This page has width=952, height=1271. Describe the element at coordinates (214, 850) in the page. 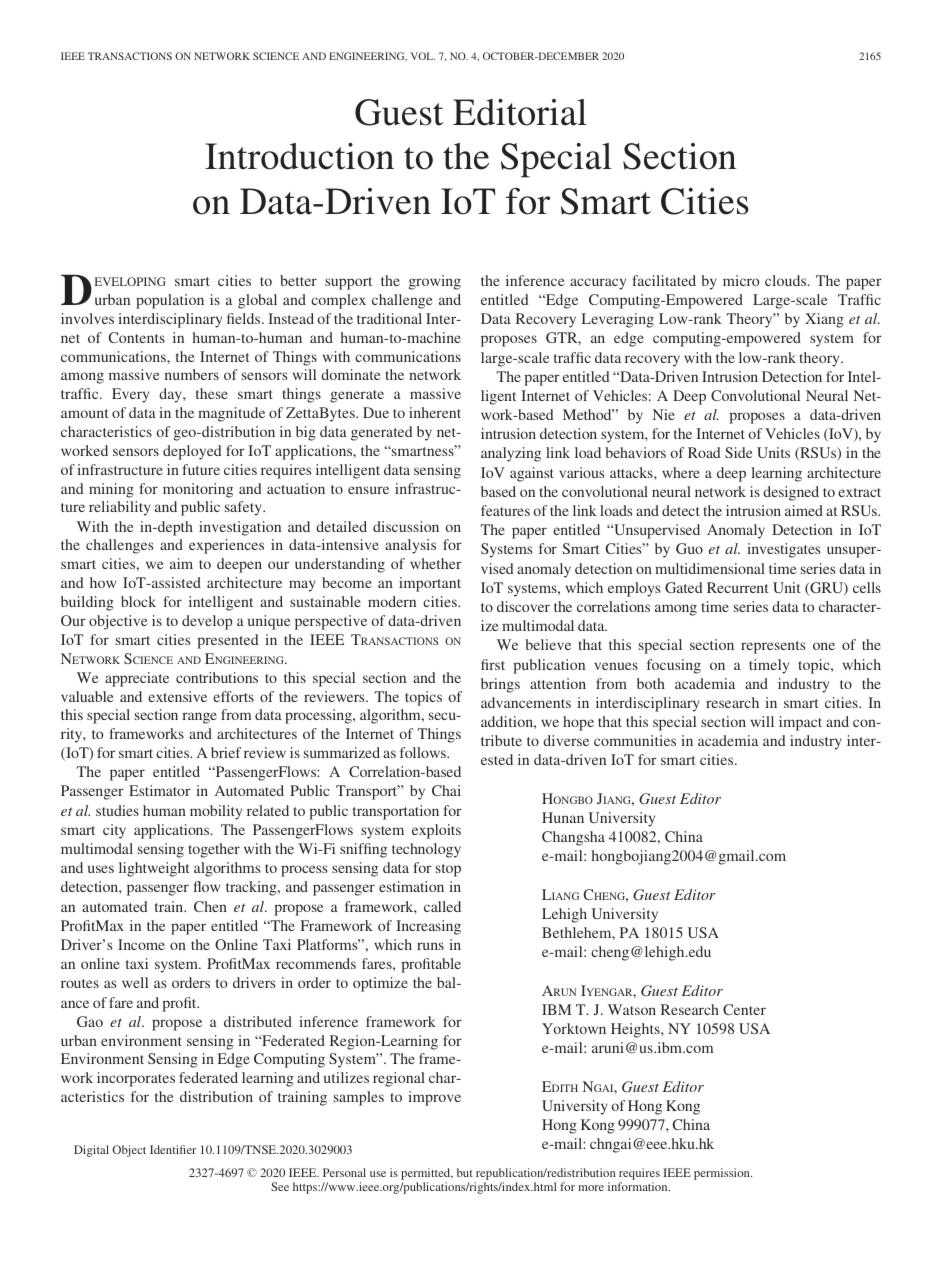

I see `together` at that location.
